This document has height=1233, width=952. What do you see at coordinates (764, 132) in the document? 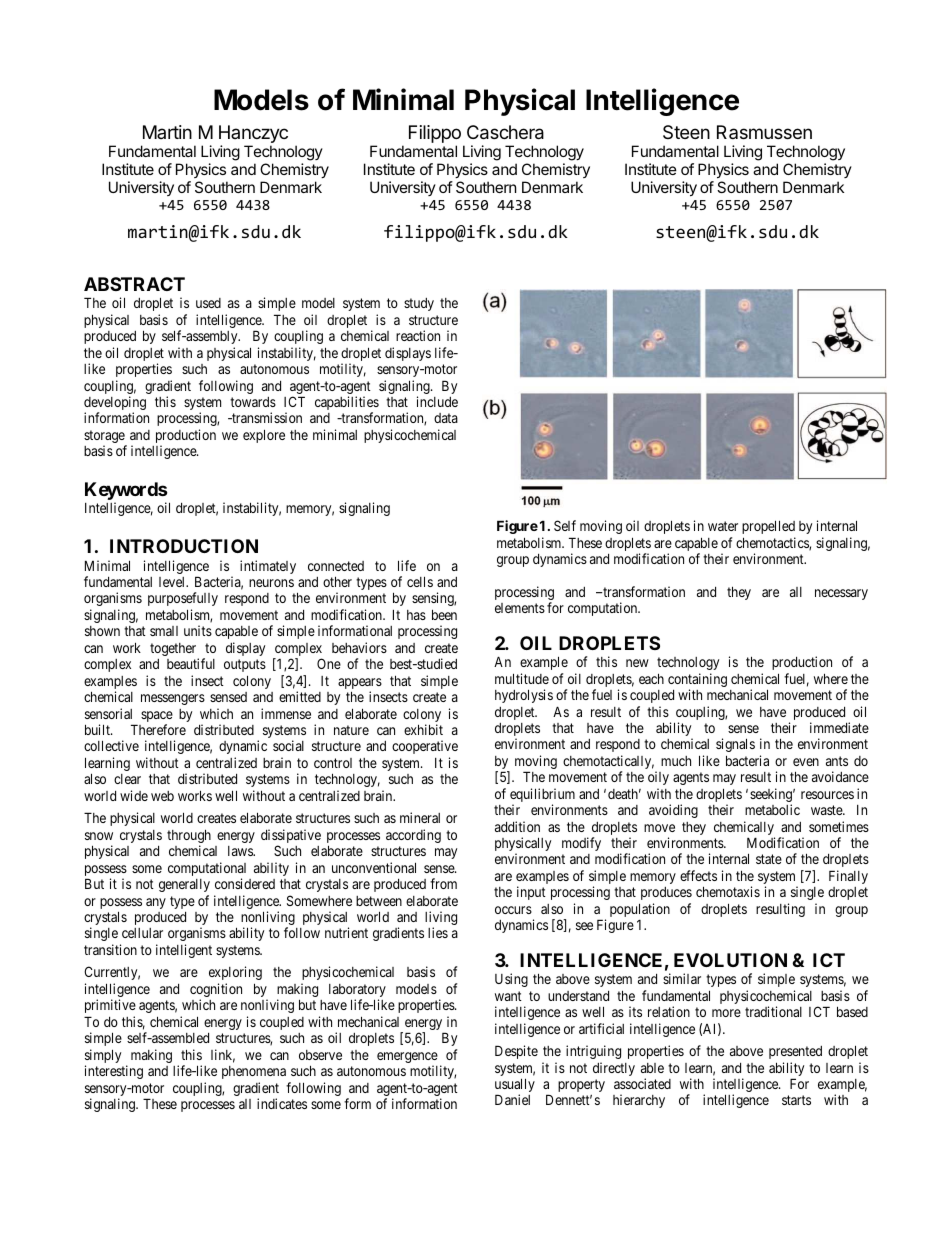
I see `Rasmussen` at bounding box center [764, 132].
